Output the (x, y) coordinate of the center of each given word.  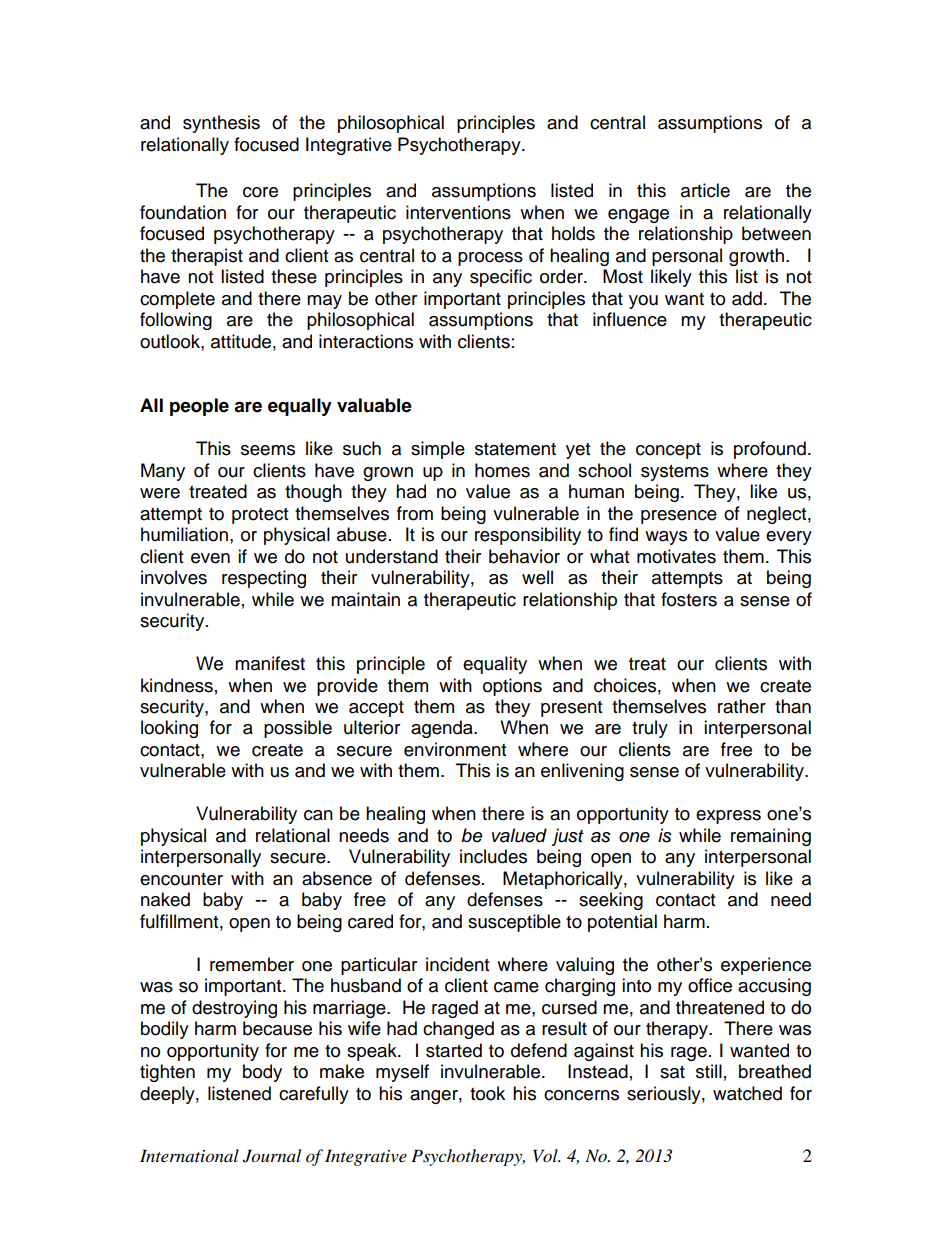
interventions (458, 212)
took (487, 1093)
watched (747, 1093)
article (705, 190)
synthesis (221, 124)
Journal (272, 1156)
